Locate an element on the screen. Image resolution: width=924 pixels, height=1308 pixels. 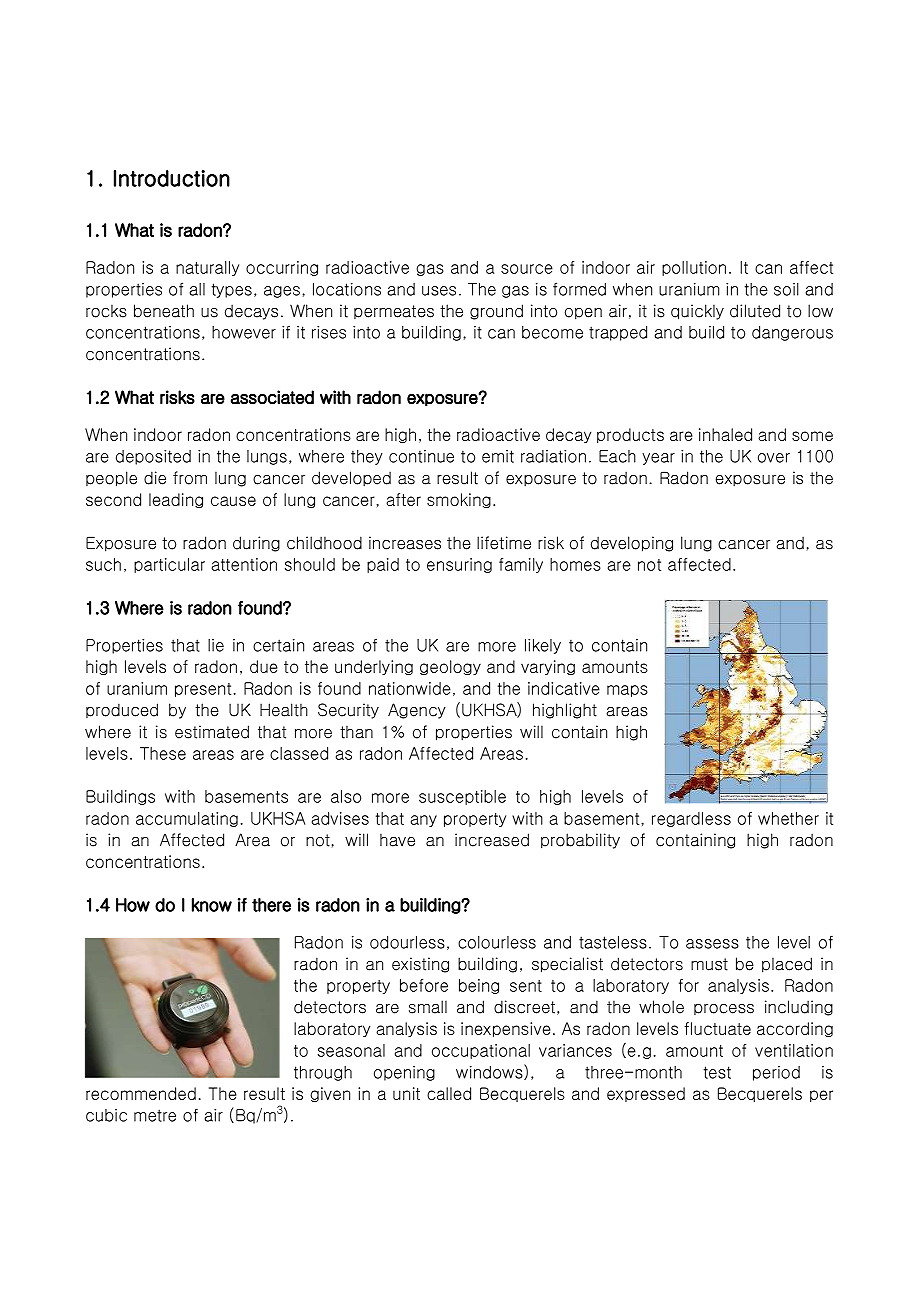
Introduction is located at coordinates (172, 178).
